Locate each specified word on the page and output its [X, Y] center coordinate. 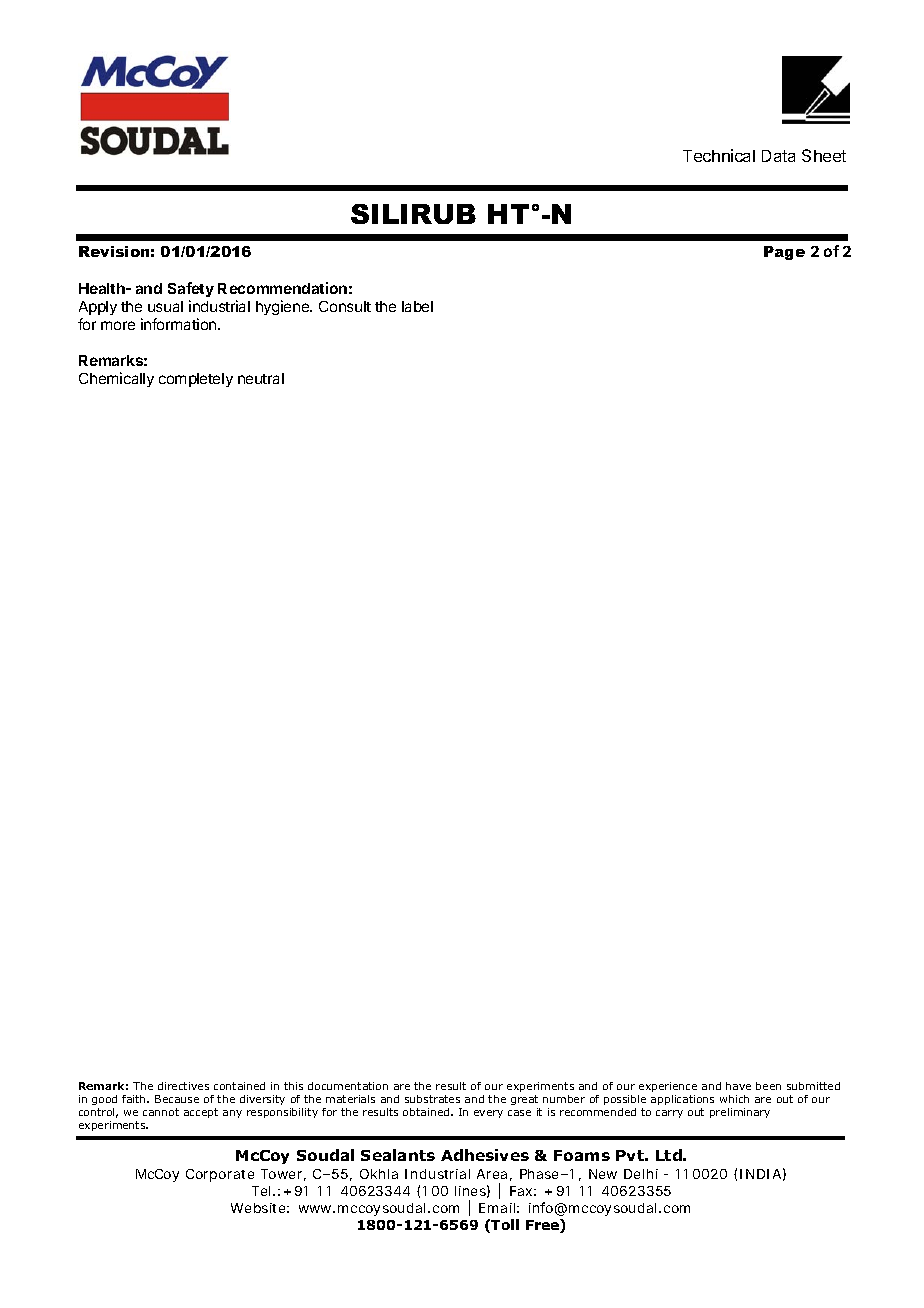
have [738, 1086]
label [417, 306]
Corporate [220, 1175]
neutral [261, 378]
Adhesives [485, 1155]
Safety [191, 291]
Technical [719, 155]
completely [196, 380]
